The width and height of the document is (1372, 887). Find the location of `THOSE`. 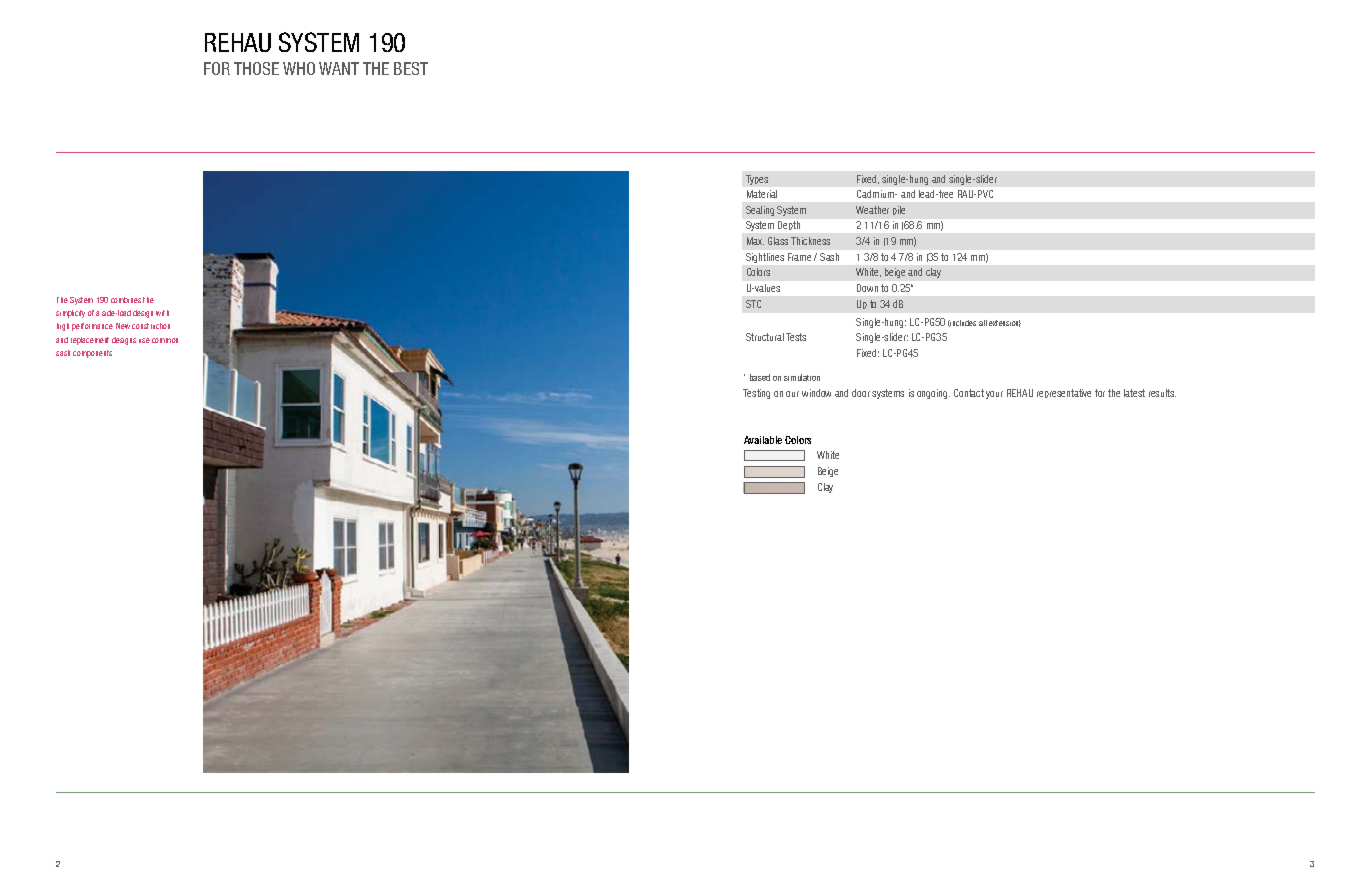

THOSE is located at coordinates (256, 68).
